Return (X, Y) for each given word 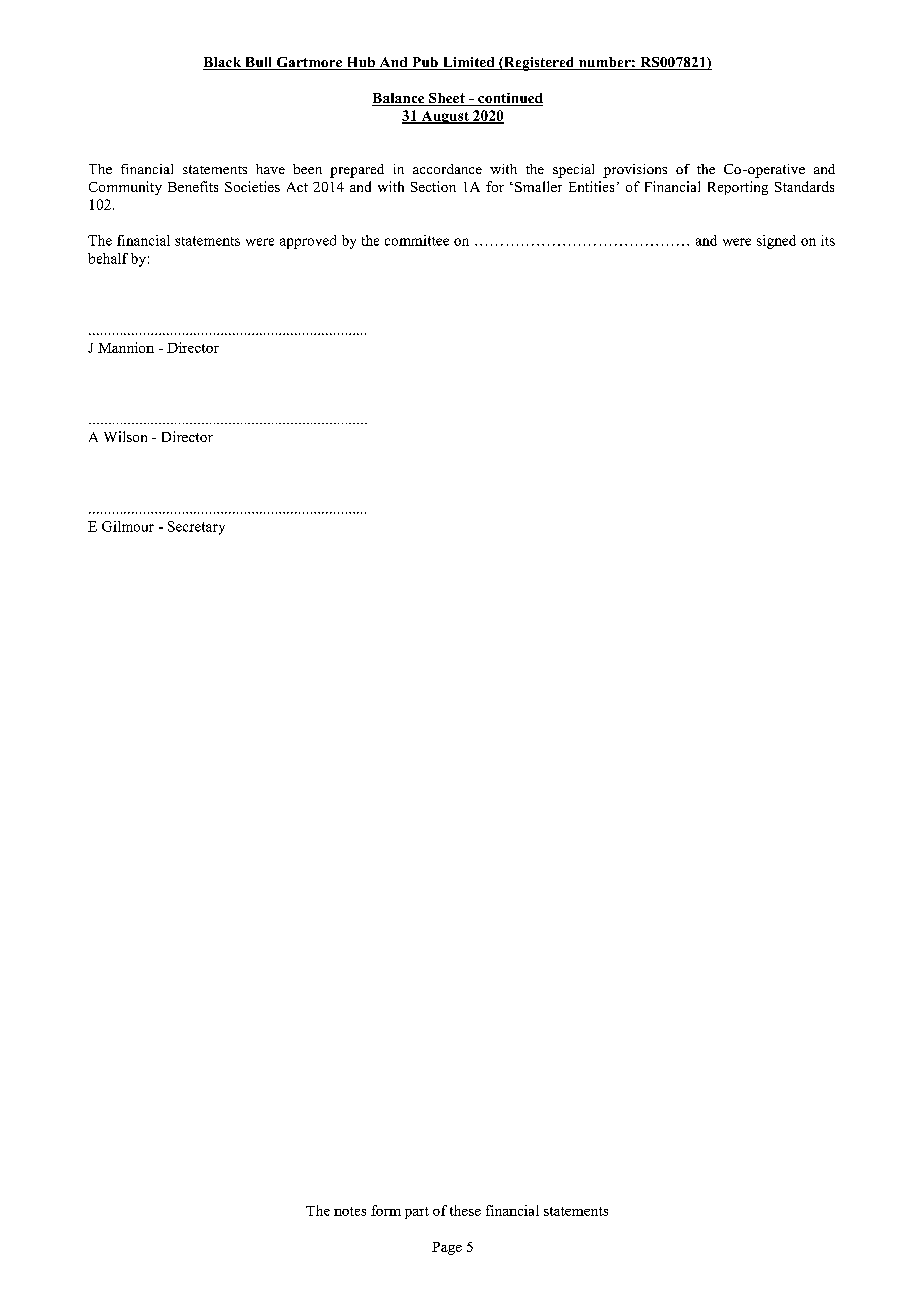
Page (447, 1248)
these (465, 1210)
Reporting (738, 188)
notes (350, 1211)
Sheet (447, 99)
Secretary (196, 528)
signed (776, 242)
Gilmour (128, 526)
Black (223, 63)
